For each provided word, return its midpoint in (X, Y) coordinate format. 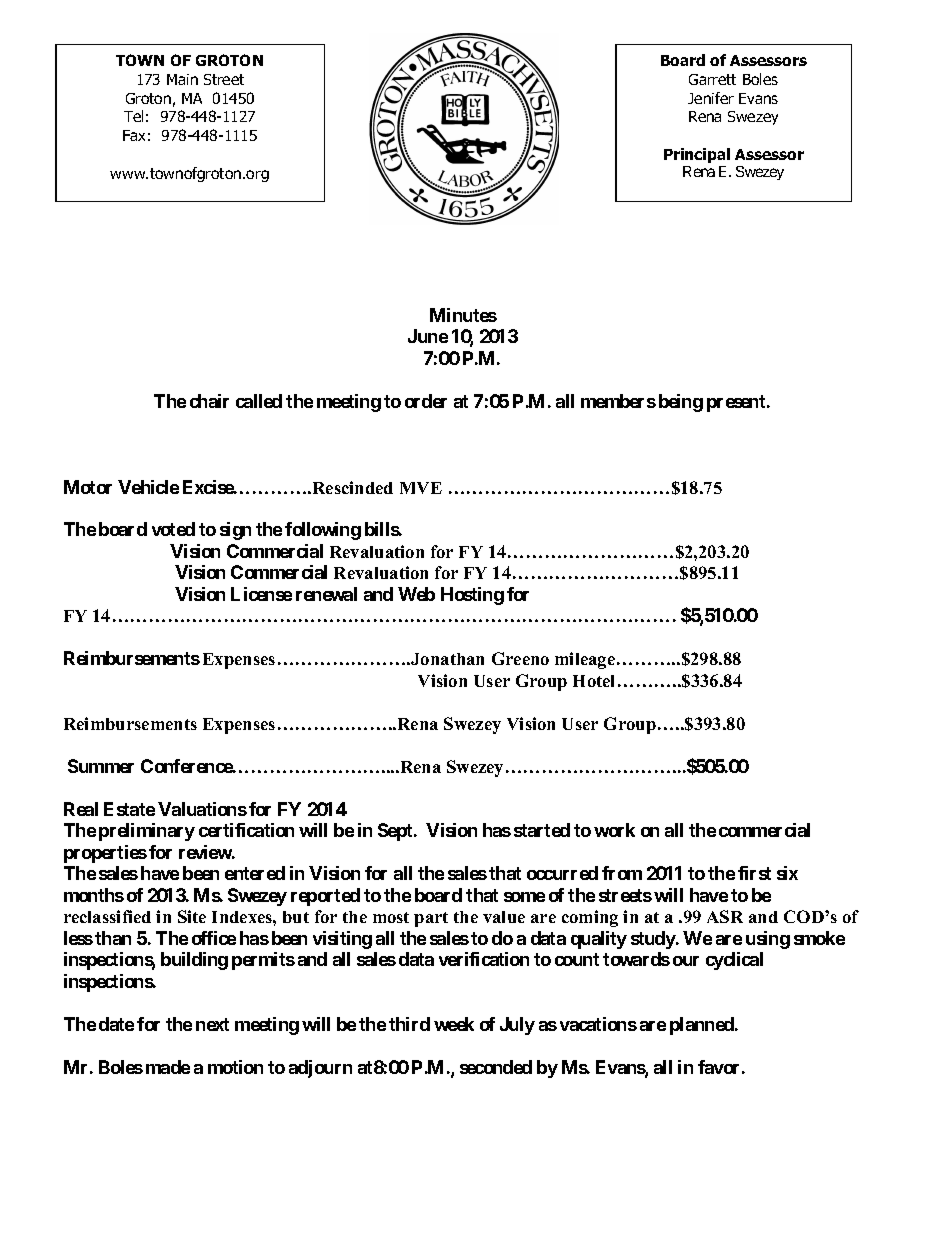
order (426, 401)
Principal (697, 155)
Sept (396, 832)
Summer (101, 766)
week (454, 1024)
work (614, 830)
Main (182, 79)
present (737, 403)
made (168, 1067)
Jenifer (711, 98)
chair (209, 401)
